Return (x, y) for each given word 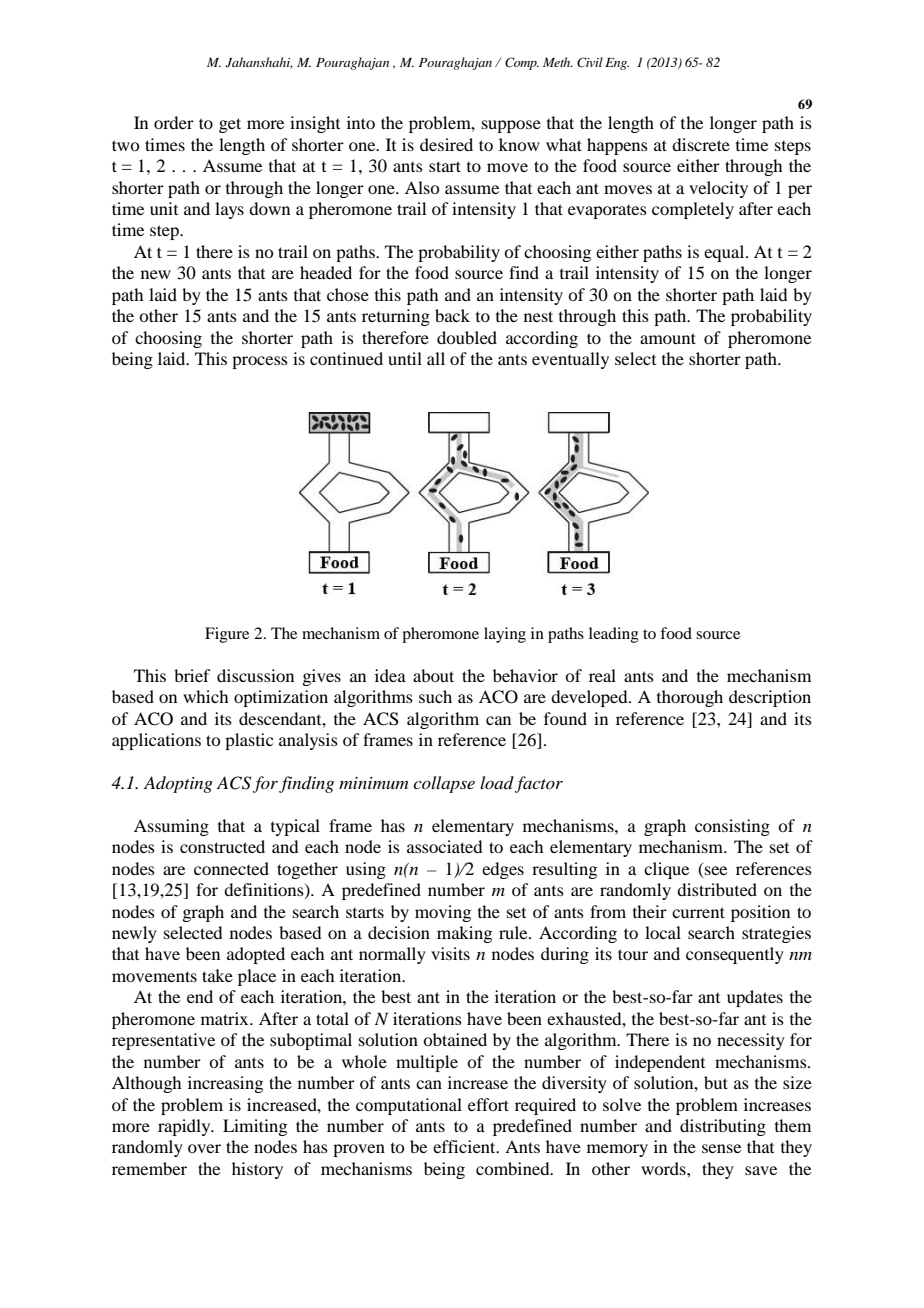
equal (725, 253)
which (205, 696)
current (698, 912)
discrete (701, 144)
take (217, 975)
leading (614, 635)
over (204, 1148)
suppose (511, 126)
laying (505, 635)
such (435, 696)
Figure (227, 635)
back (452, 315)
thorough (690, 698)
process (260, 362)
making (464, 934)
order (174, 122)
